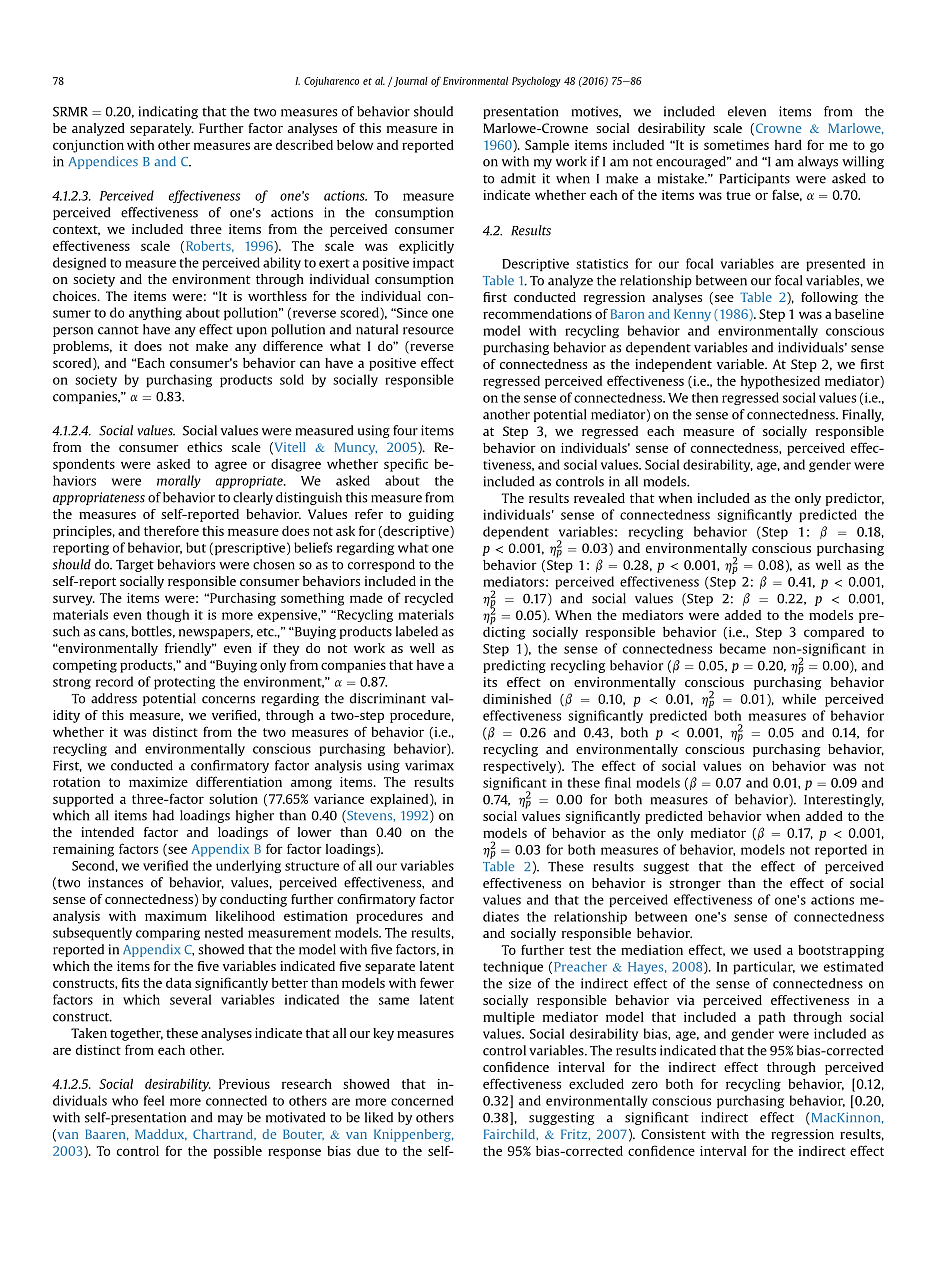 The width and height of the image is (952, 1270). I want to click on Psychology, so click(536, 82).
